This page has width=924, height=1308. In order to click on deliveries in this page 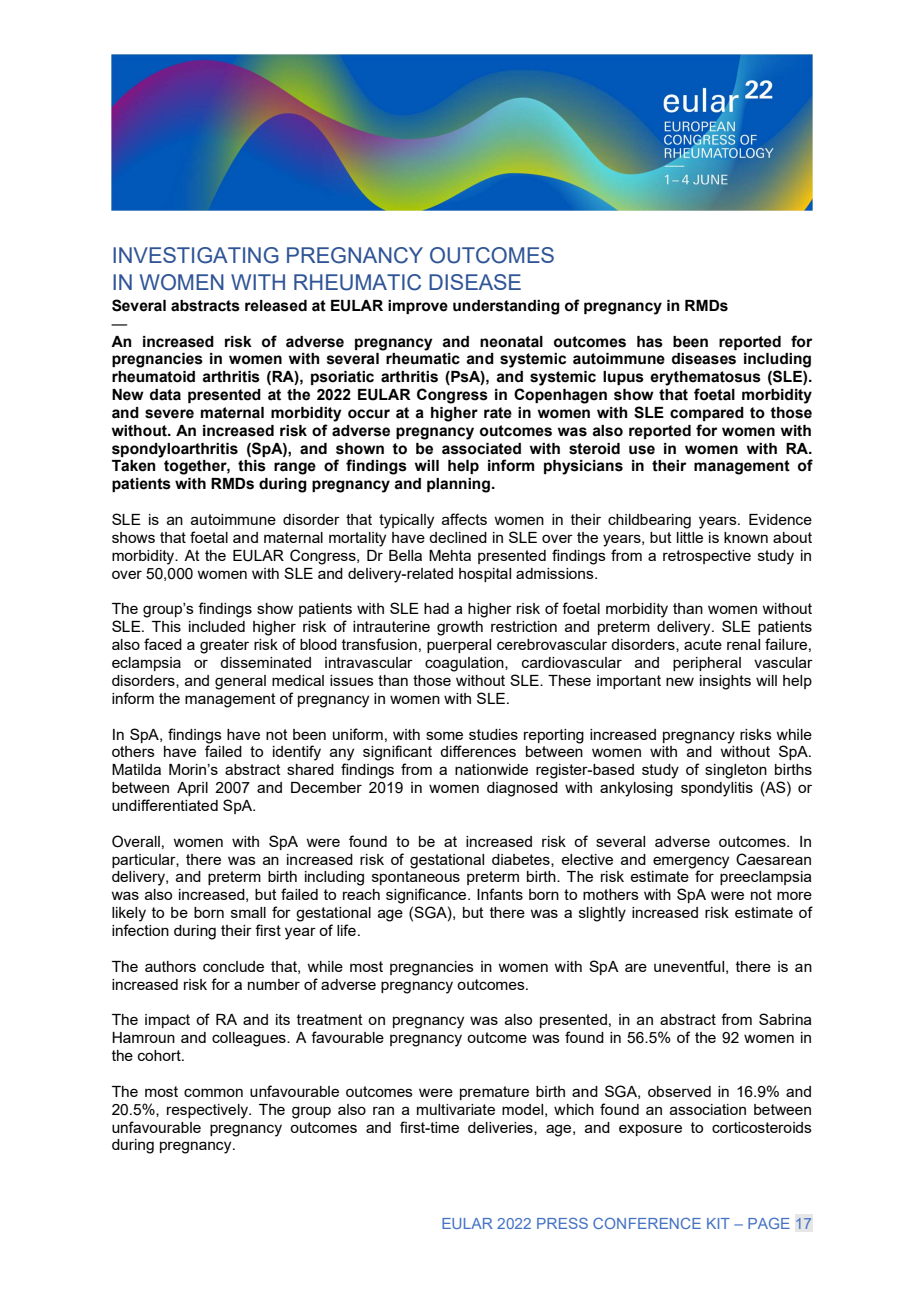, I will do `click(501, 1128)`.
